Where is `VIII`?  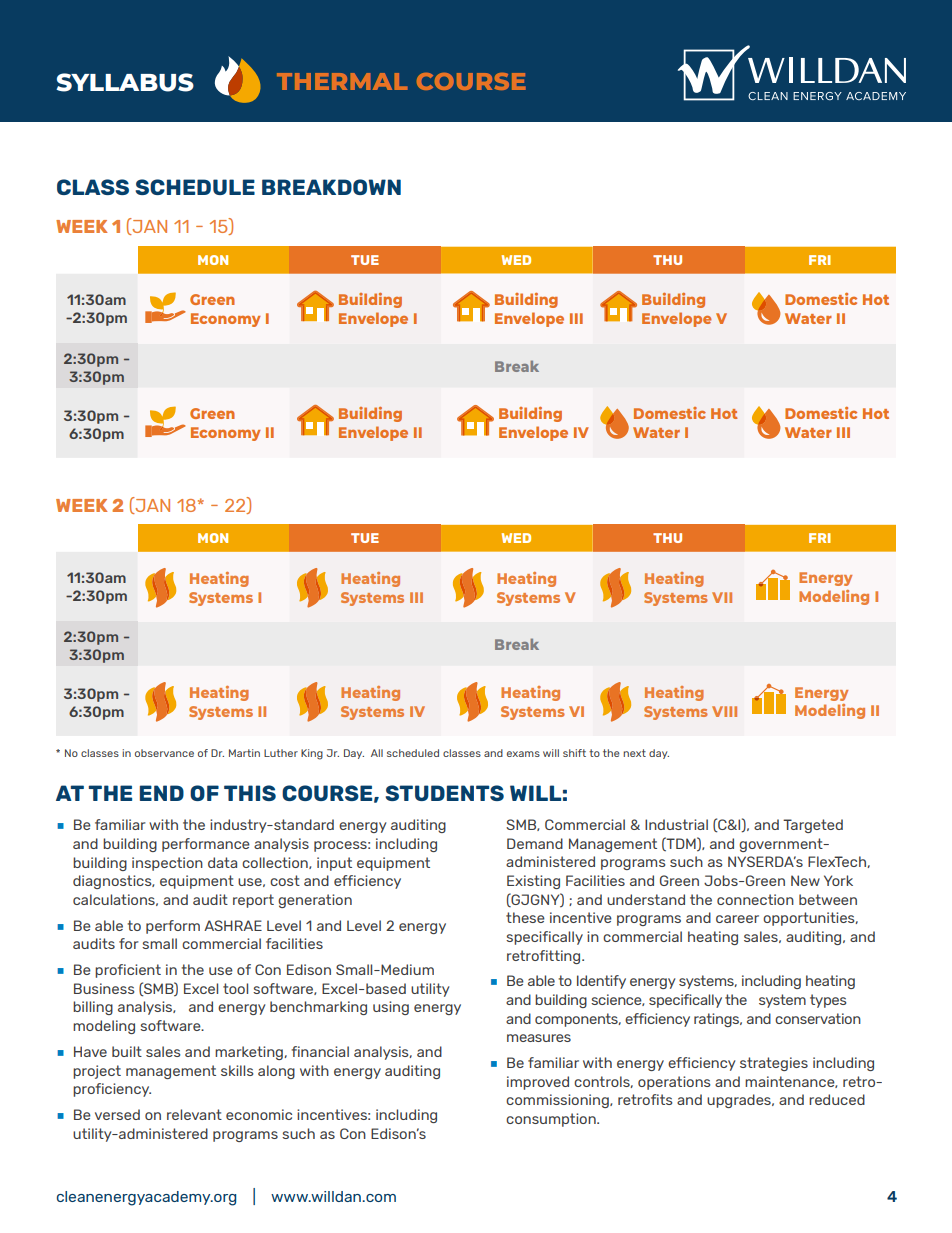 VIII is located at coordinates (724, 711).
